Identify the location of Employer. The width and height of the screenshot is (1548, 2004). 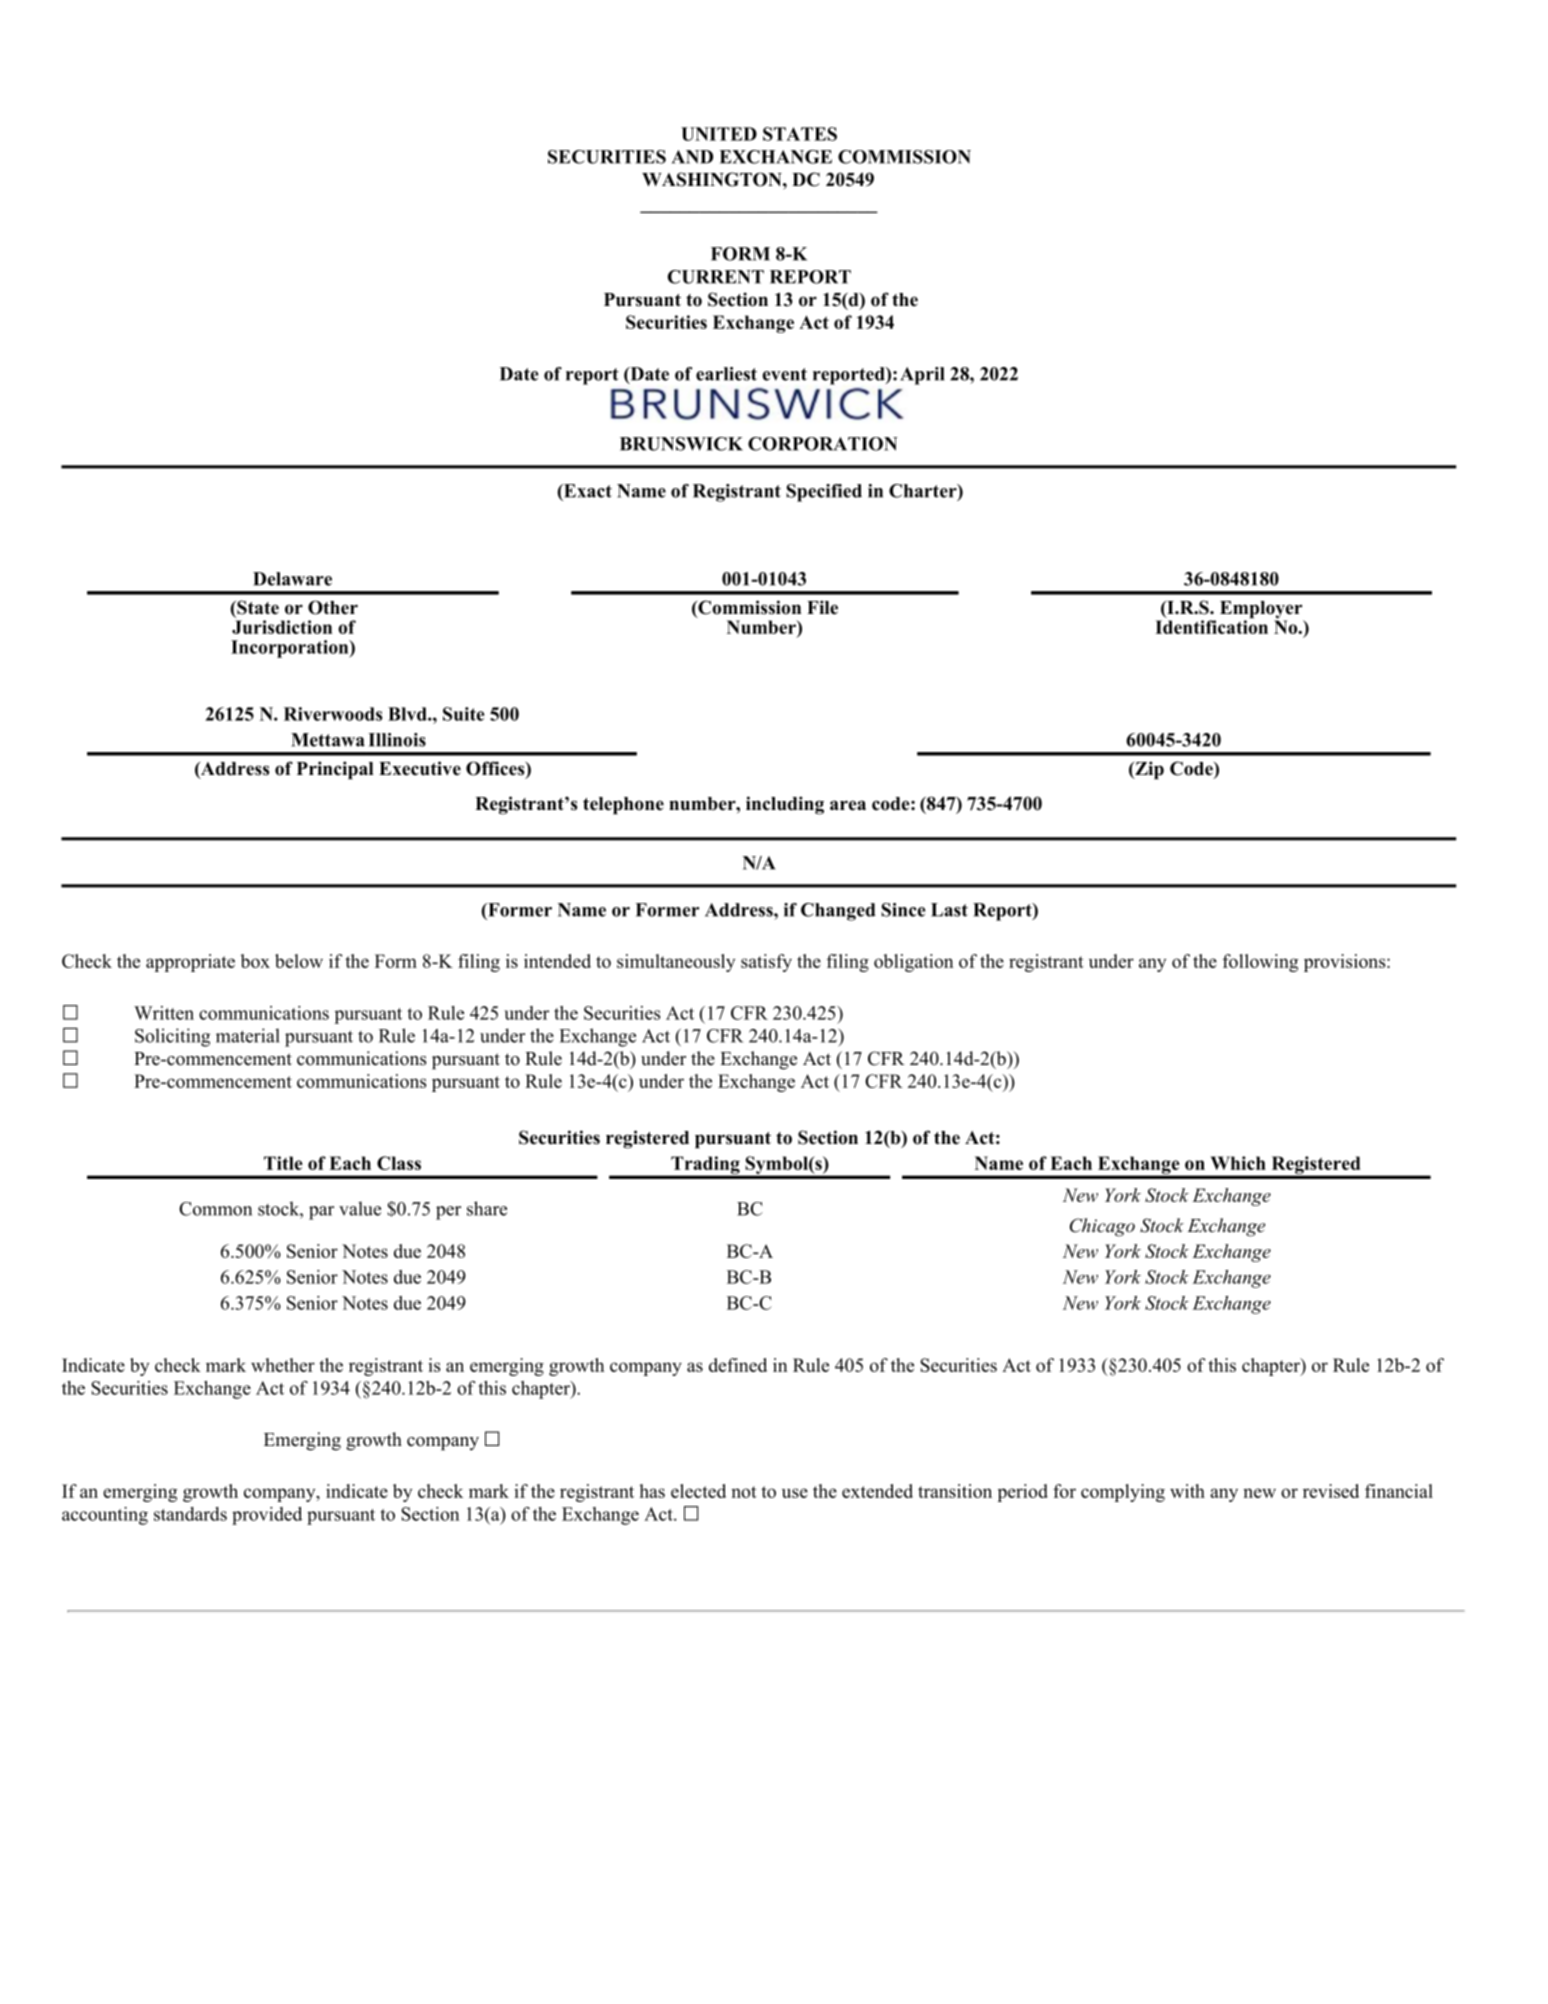
(1262, 611).
